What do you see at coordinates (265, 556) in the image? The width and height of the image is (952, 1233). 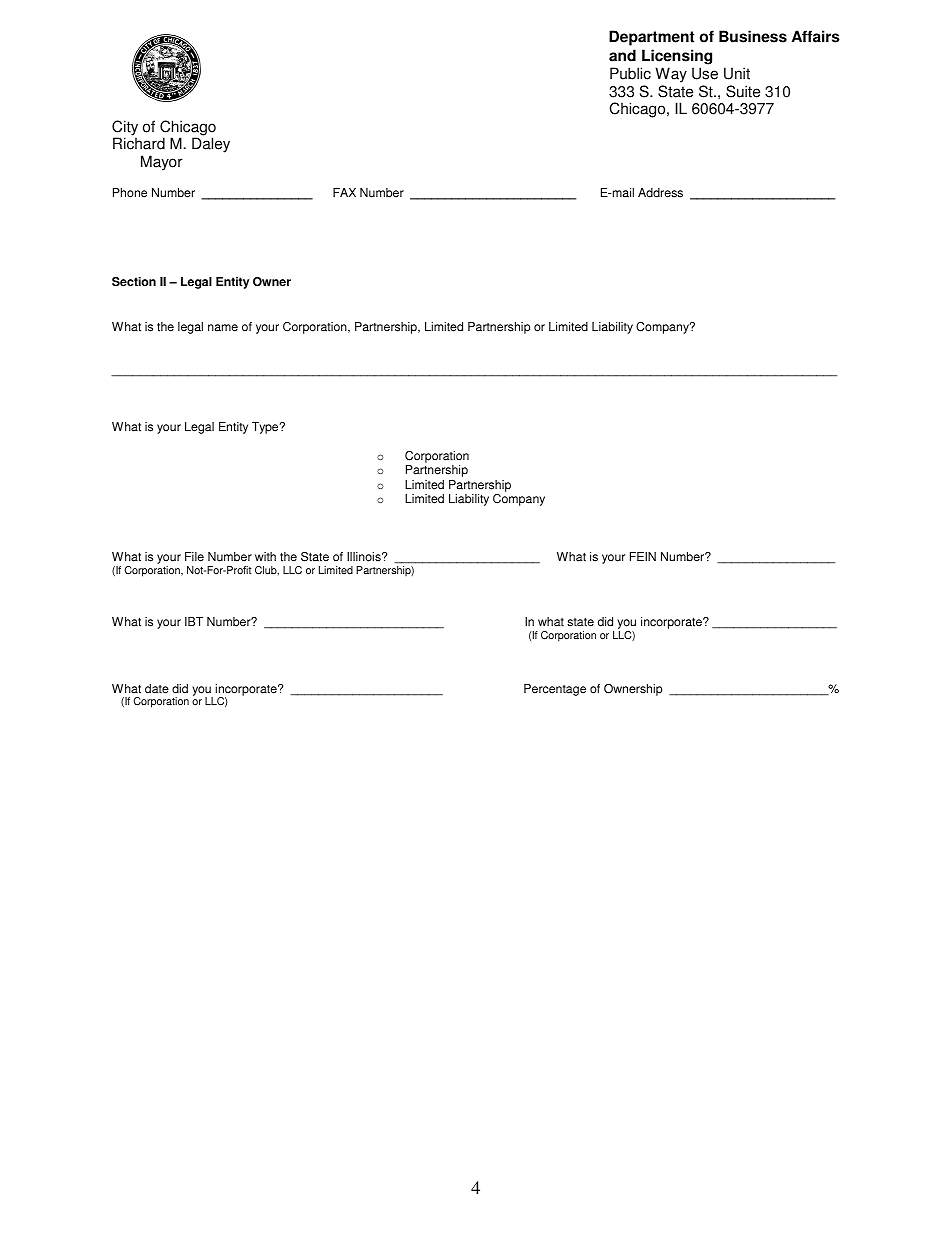 I see `with` at bounding box center [265, 556].
